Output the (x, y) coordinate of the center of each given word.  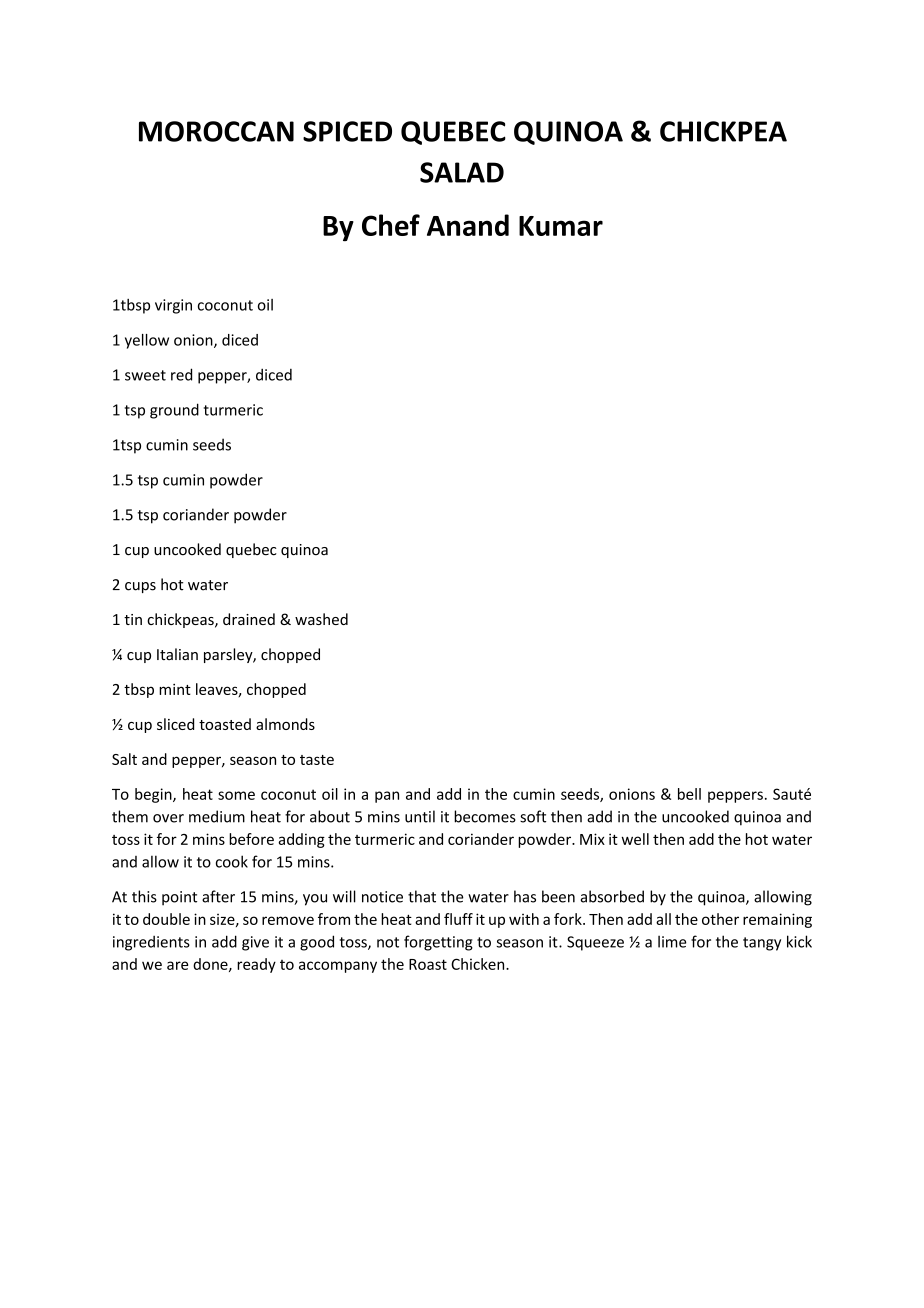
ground (174, 411)
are (177, 965)
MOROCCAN (216, 131)
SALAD (462, 172)
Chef (391, 225)
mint (175, 689)
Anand (468, 225)
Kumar (561, 226)
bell (689, 794)
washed (321, 619)
